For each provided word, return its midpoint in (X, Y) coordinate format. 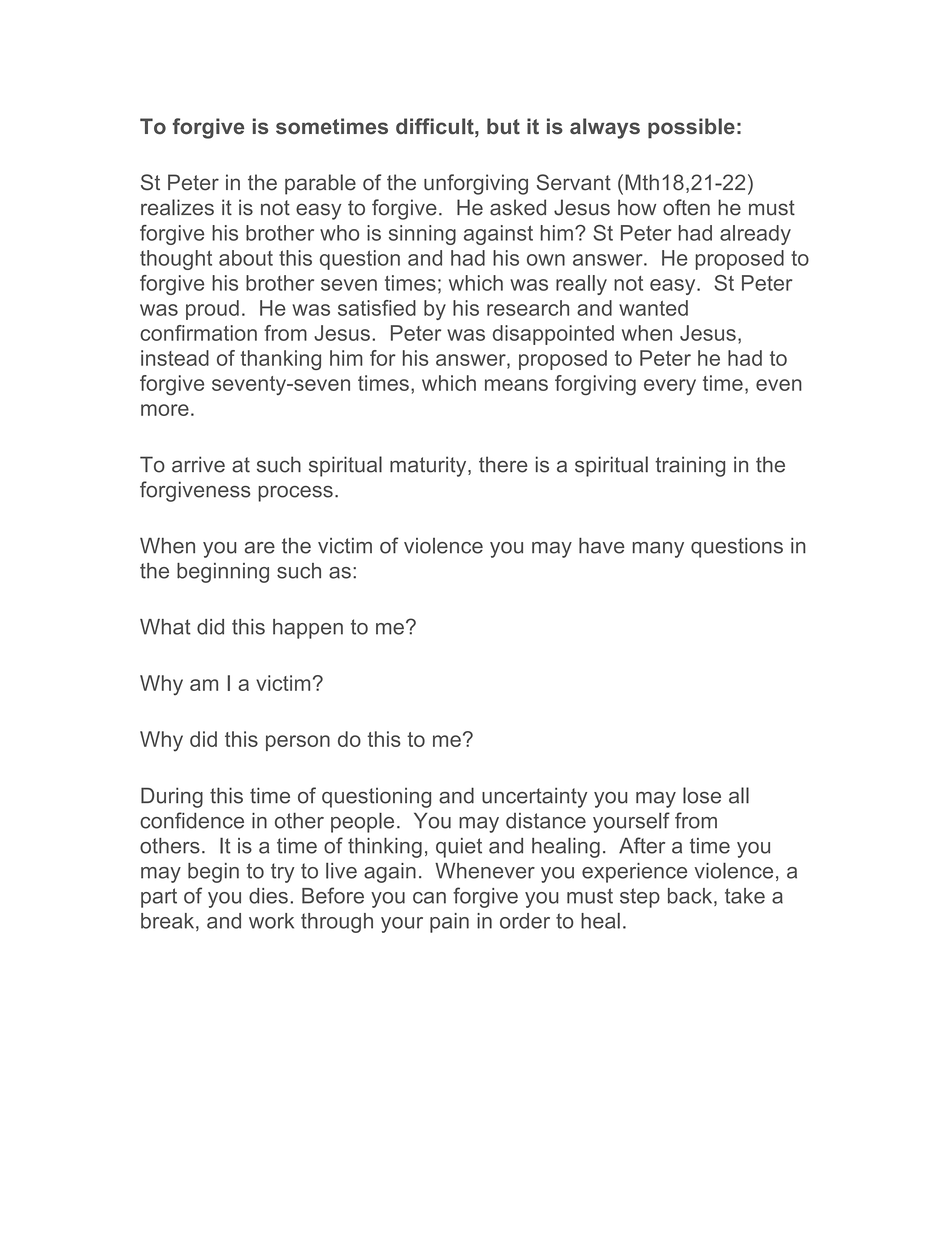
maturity (429, 466)
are (260, 548)
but (503, 126)
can (429, 898)
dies (268, 896)
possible (691, 128)
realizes (177, 207)
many (658, 550)
